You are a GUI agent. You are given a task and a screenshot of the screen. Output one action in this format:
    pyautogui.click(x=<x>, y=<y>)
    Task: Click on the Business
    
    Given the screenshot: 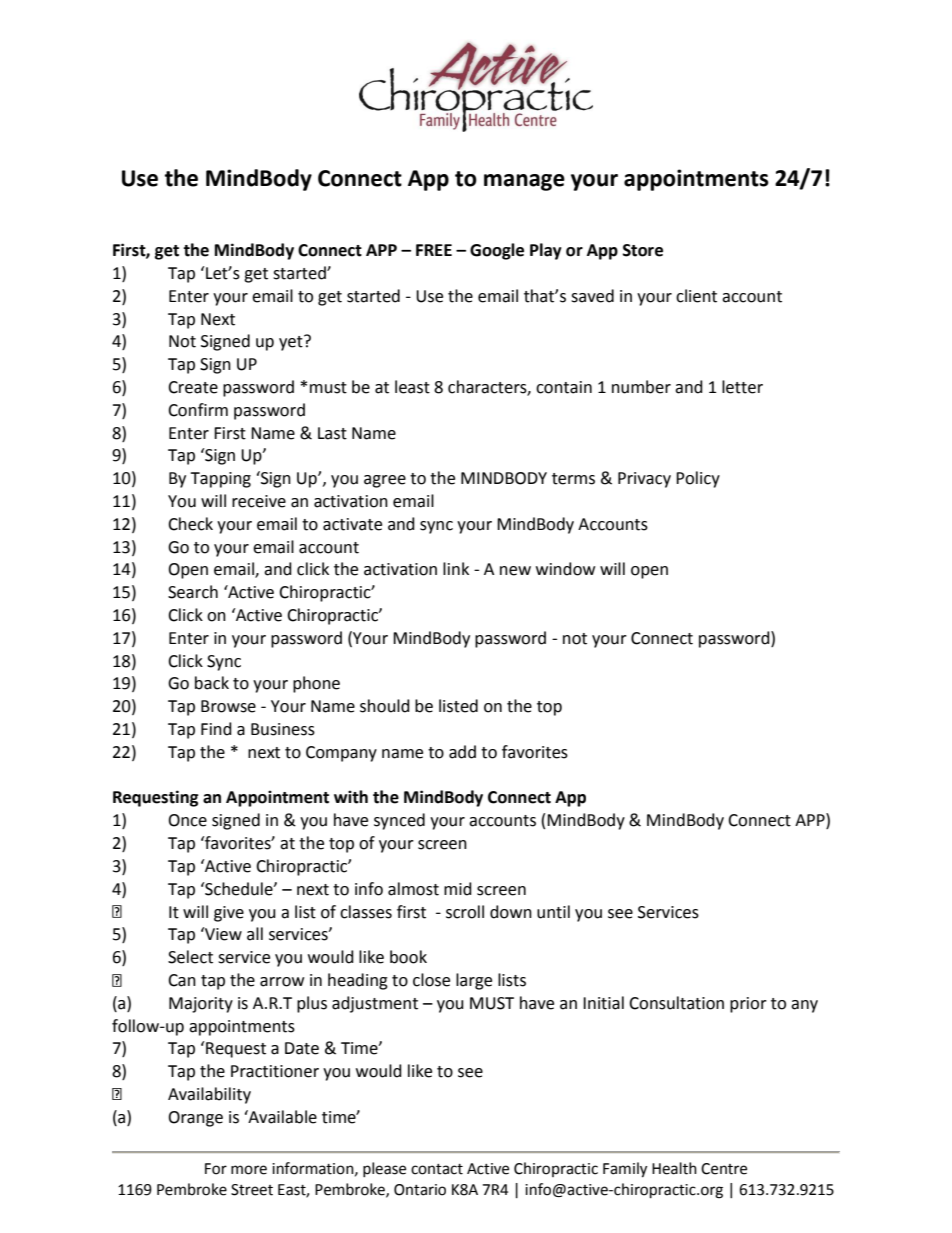 What is the action you would take?
    pyautogui.click(x=283, y=729)
